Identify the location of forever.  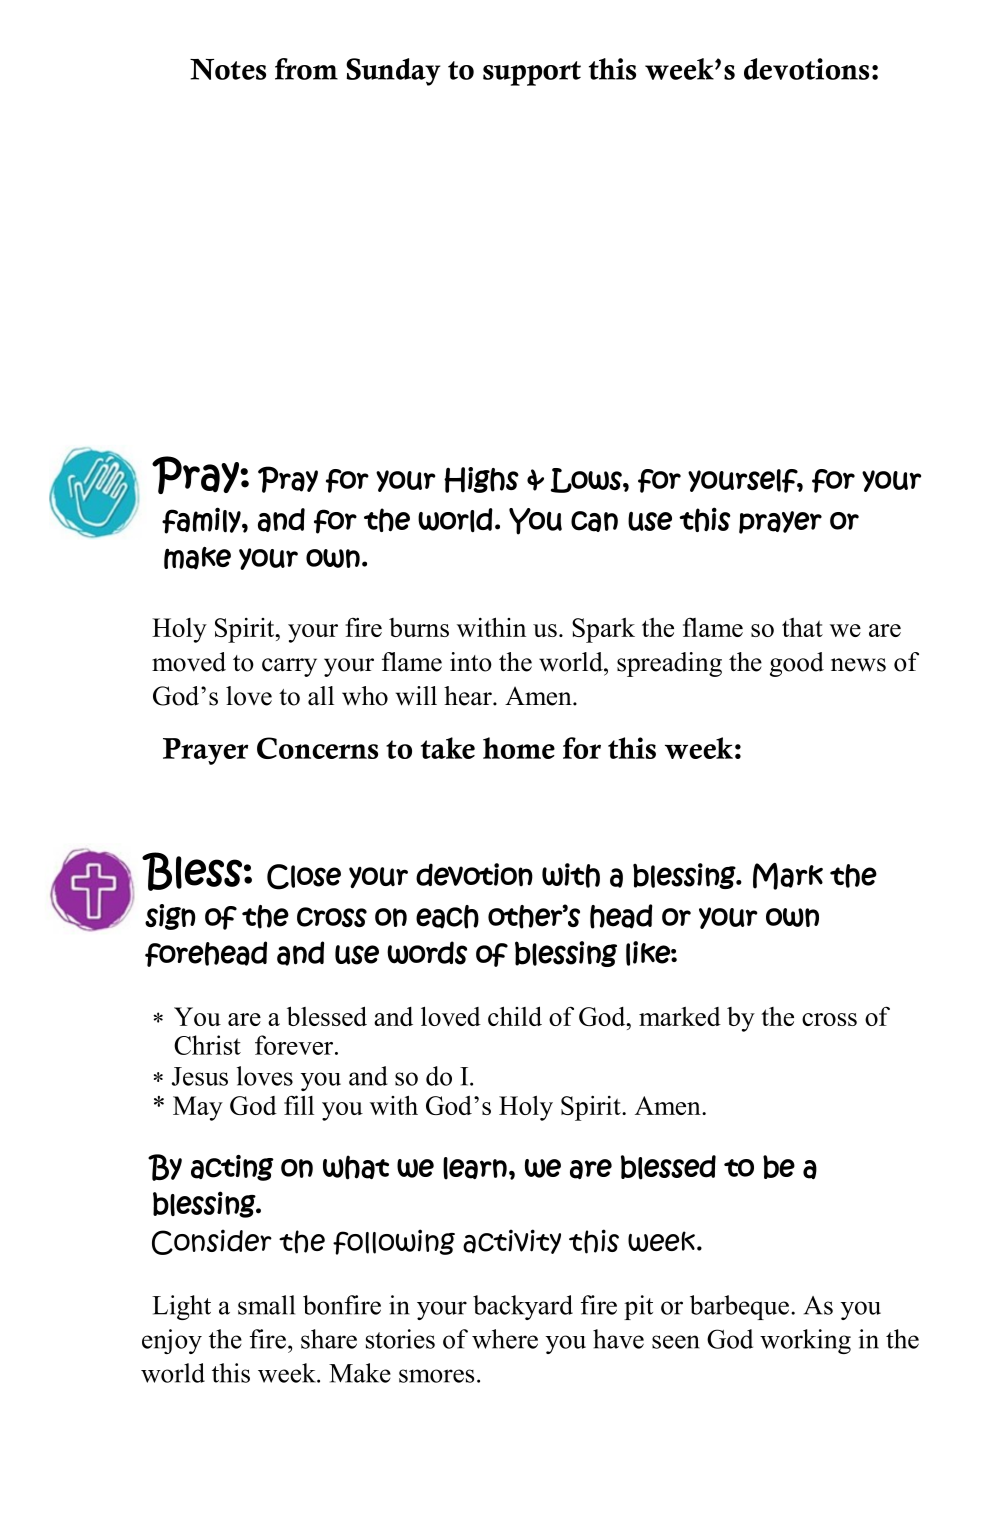
(295, 1045).
